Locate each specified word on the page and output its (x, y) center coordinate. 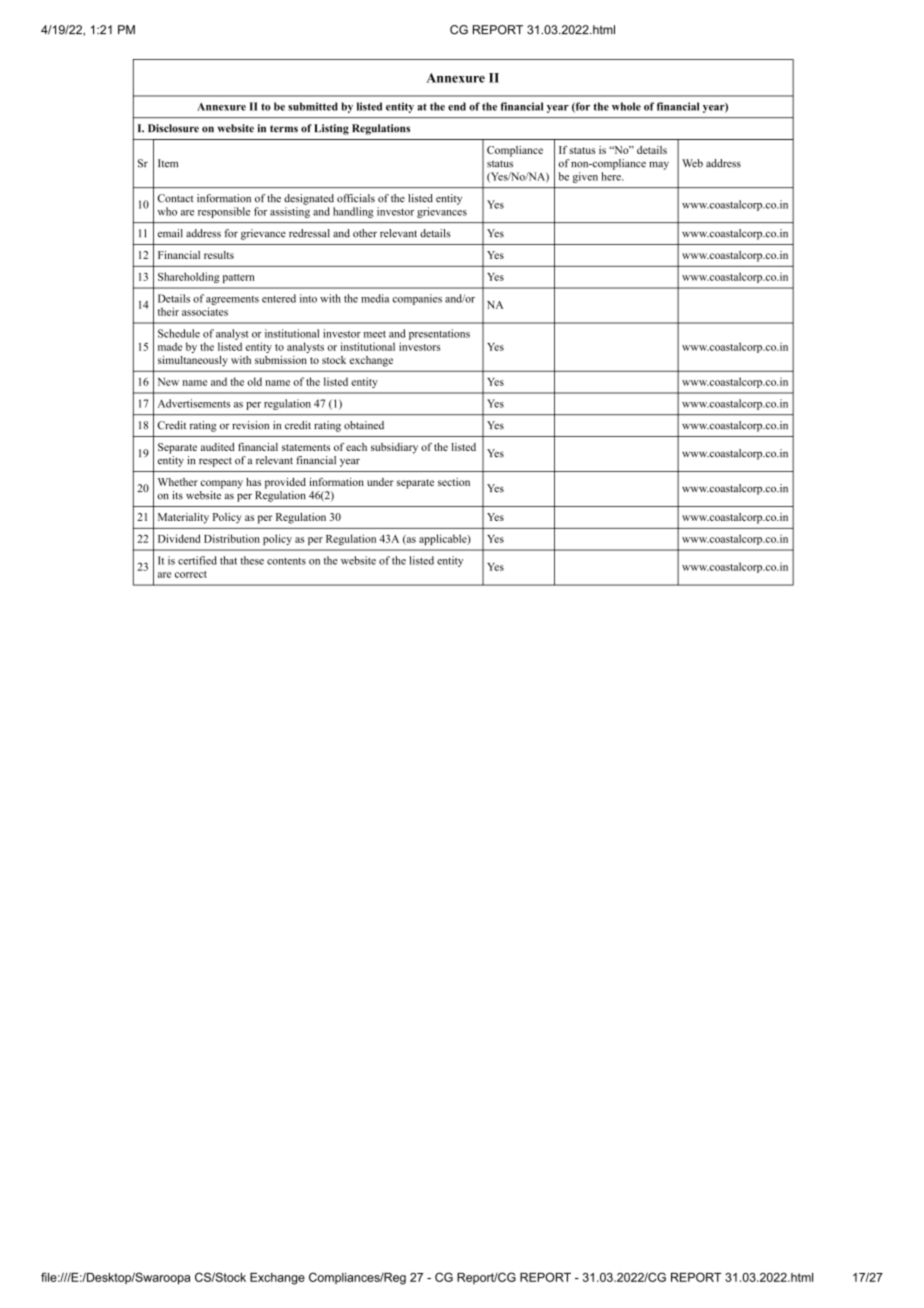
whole (626, 106)
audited (218, 447)
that (228, 560)
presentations (439, 334)
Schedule (179, 333)
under (380, 482)
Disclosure (173, 128)
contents (286, 561)
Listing (331, 129)
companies (417, 299)
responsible (224, 212)
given (585, 177)
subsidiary (394, 448)
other (365, 233)
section (454, 482)
